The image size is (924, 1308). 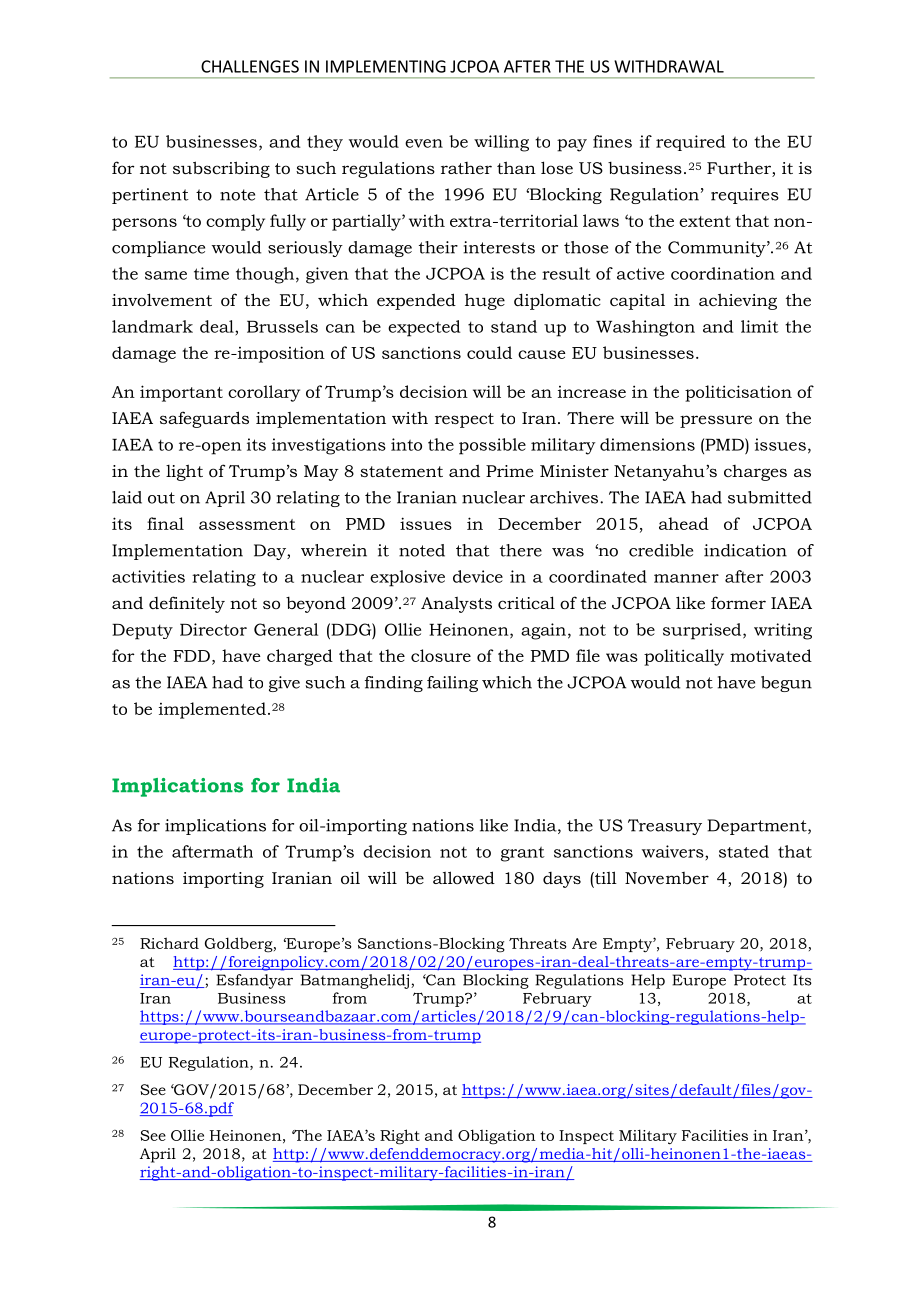 What do you see at coordinates (441, 655) in the page?
I see `closure` at bounding box center [441, 655].
